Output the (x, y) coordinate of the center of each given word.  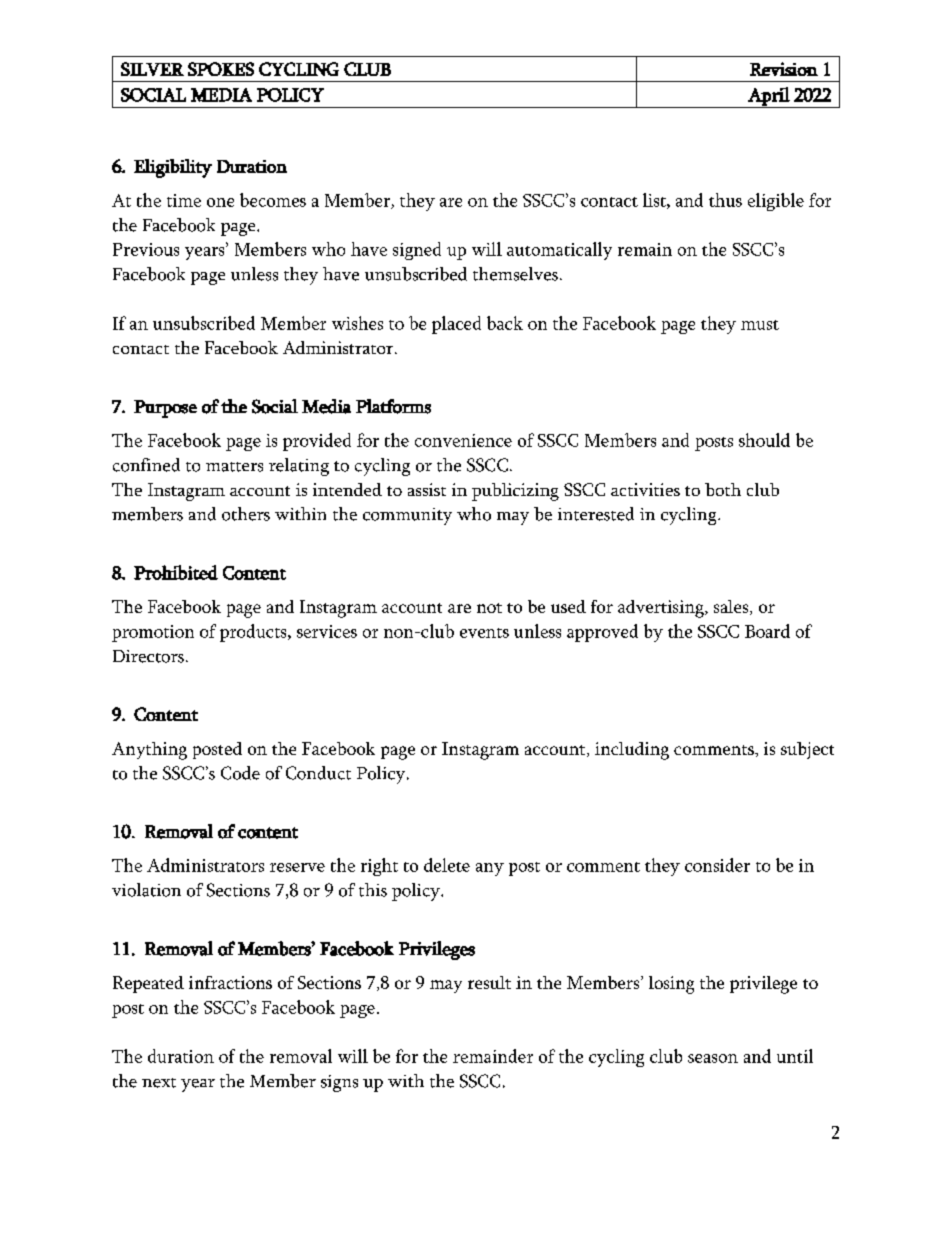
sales (732, 607)
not (489, 608)
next (159, 1083)
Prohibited (176, 572)
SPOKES (221, 69)
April (769, 97)
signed (417, 251)
